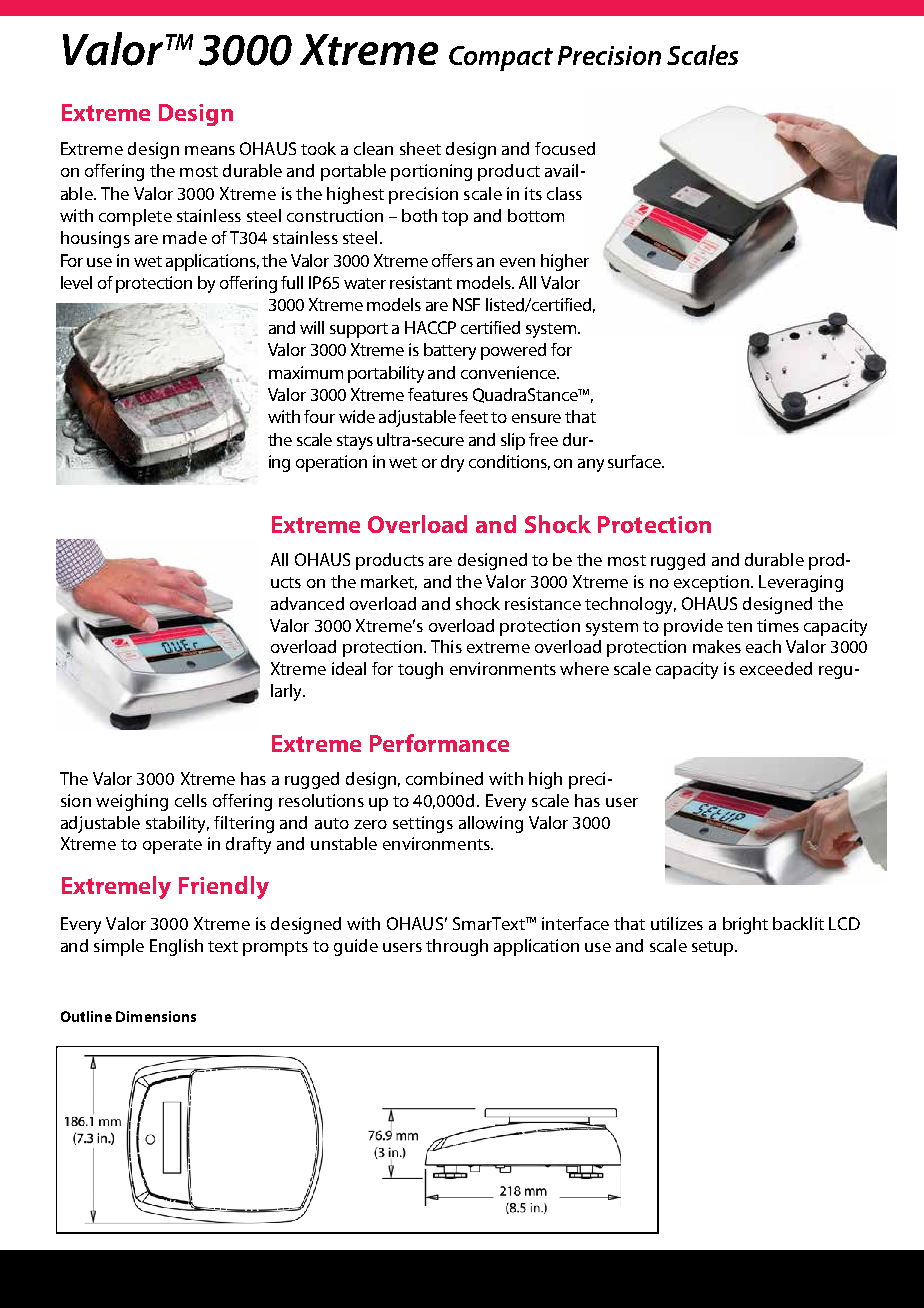  Describe the element at coordinates (745, 925) in the document. I see `bright` at that location.
